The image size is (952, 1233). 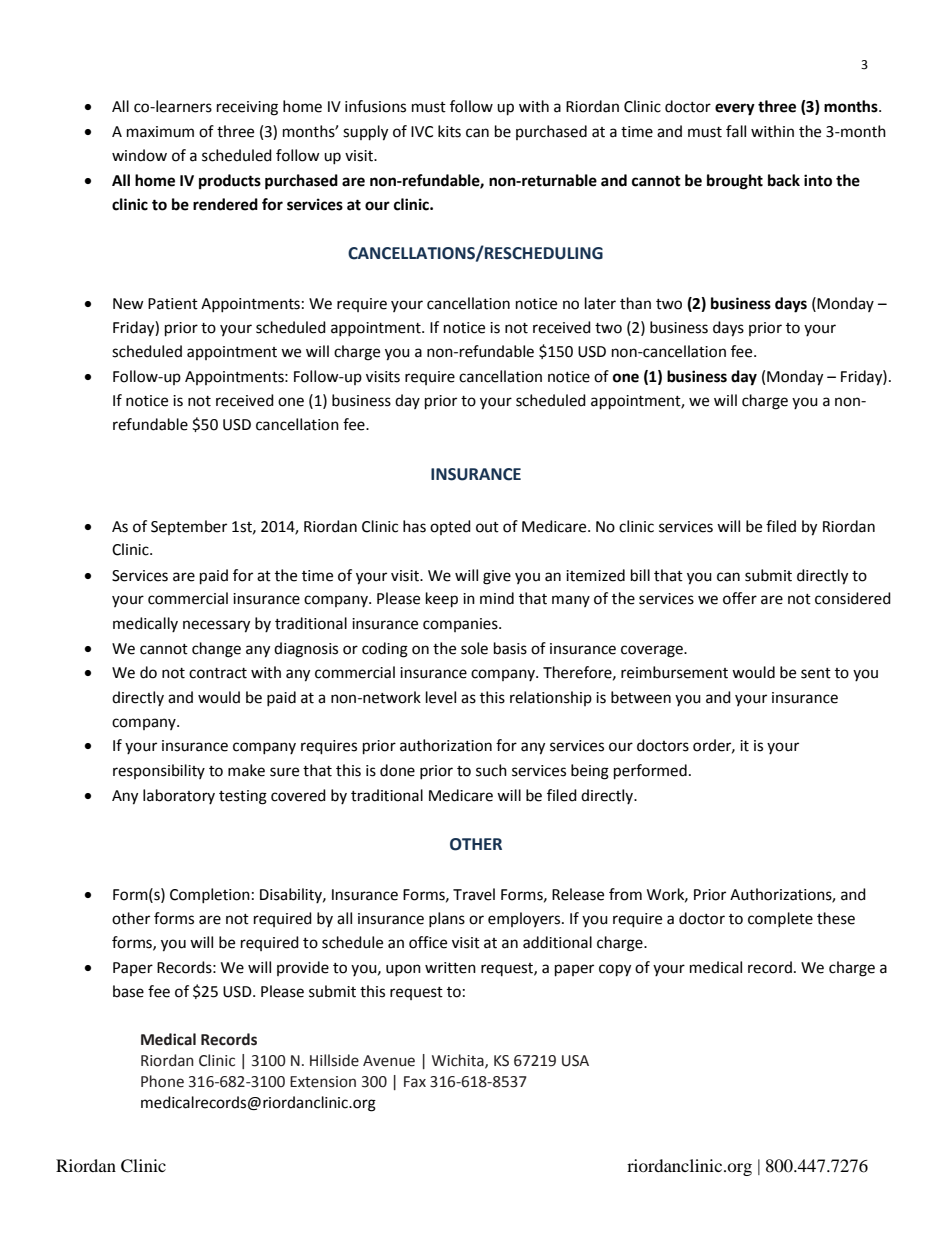 I want to click on such, so click(x=491, y=770).
